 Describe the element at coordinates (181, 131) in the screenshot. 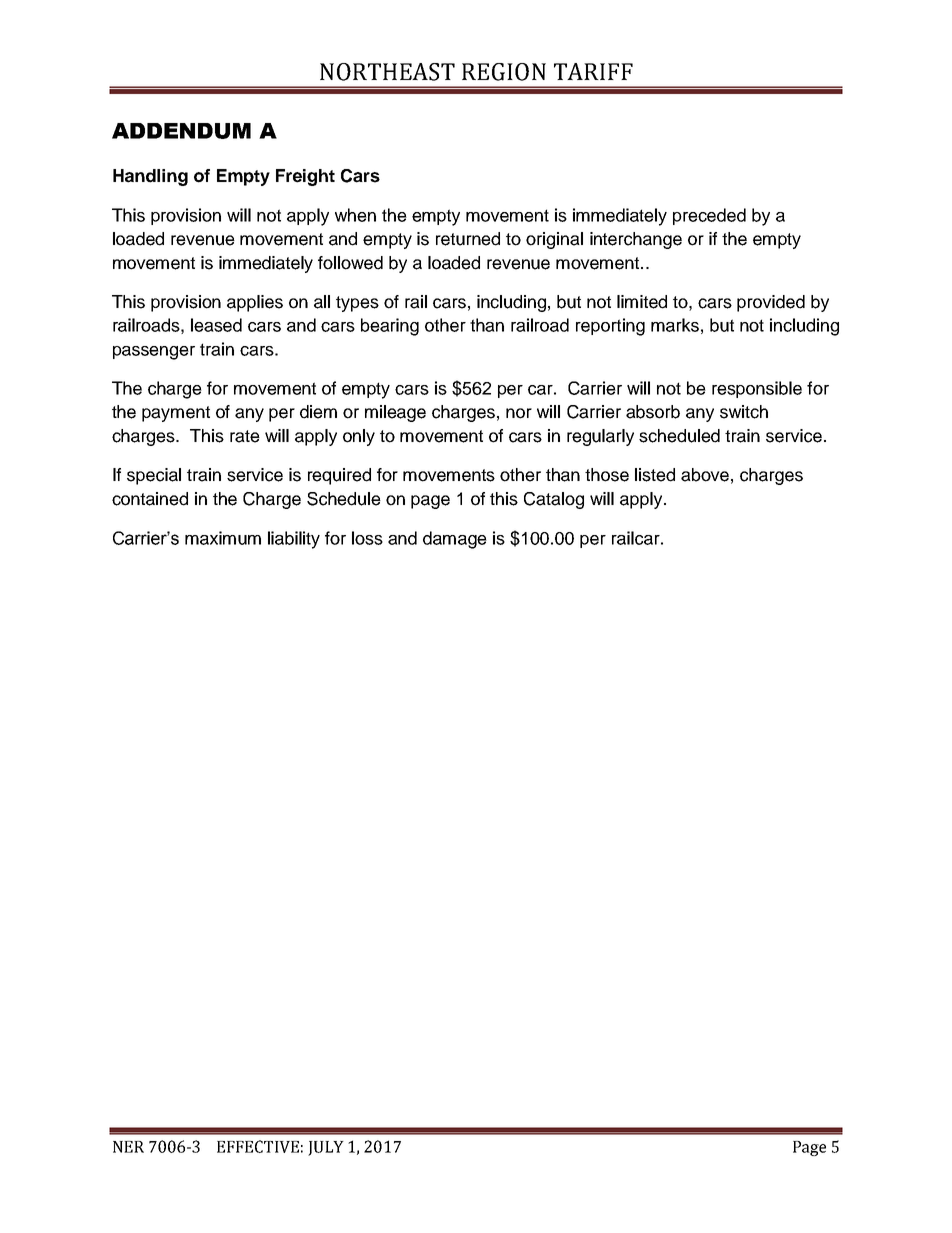

I see `ADDENDUM` at that location.
